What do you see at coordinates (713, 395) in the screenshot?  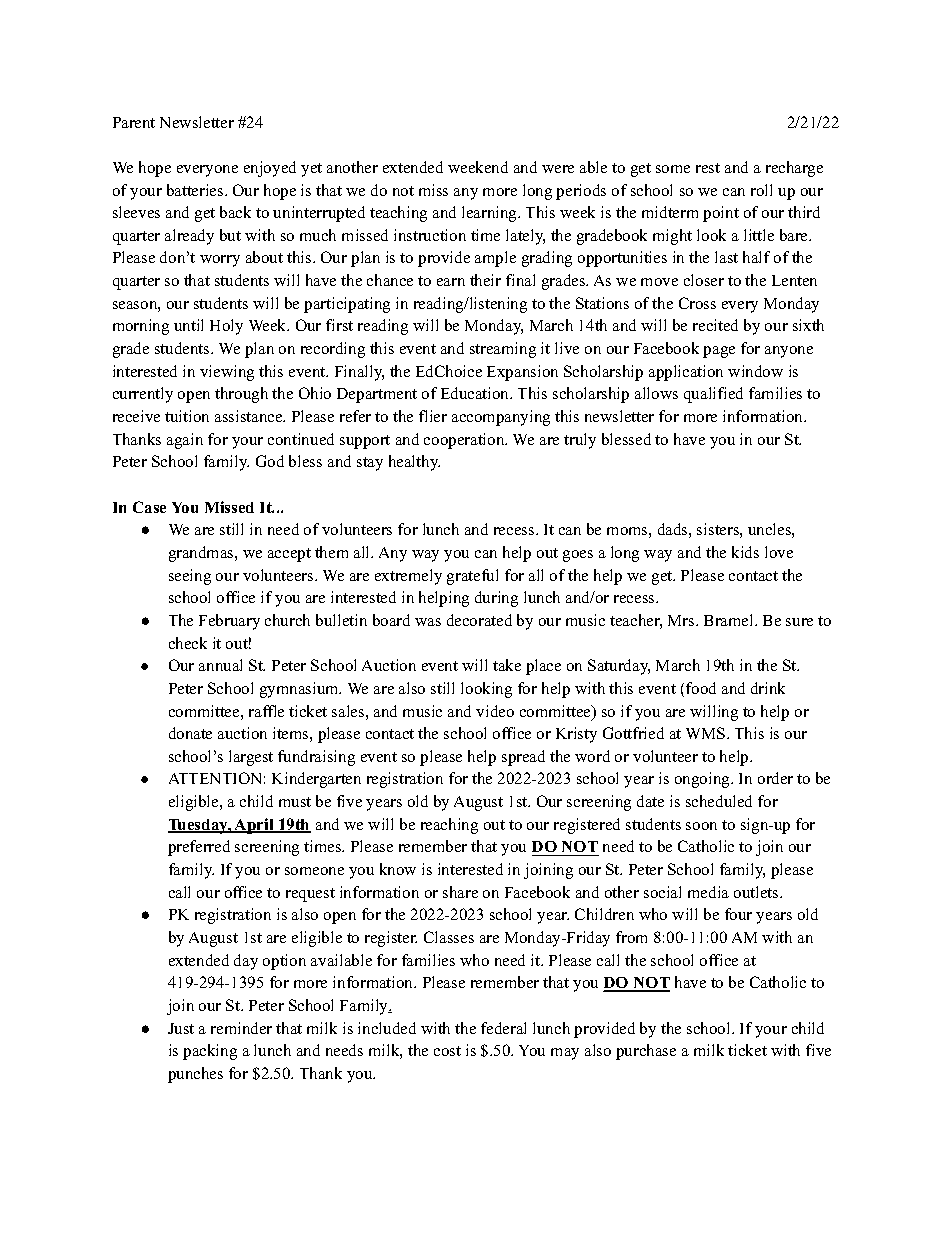 I see `qualified` at bounding box center [713, 395].
